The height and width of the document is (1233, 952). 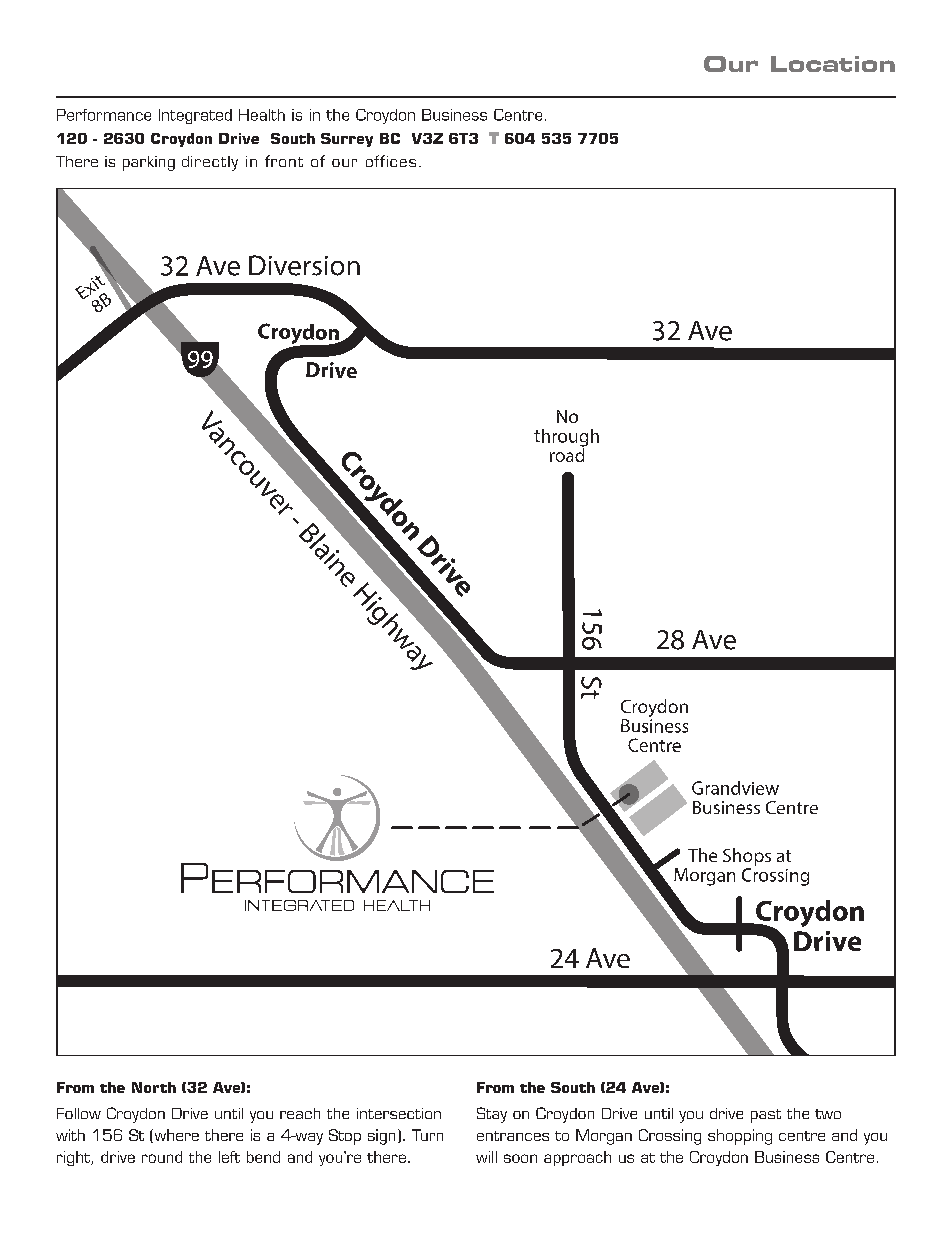 What do you see at coordinates (175, 1136) in the document?
I see `where` at bounding box center [175, 1136].
